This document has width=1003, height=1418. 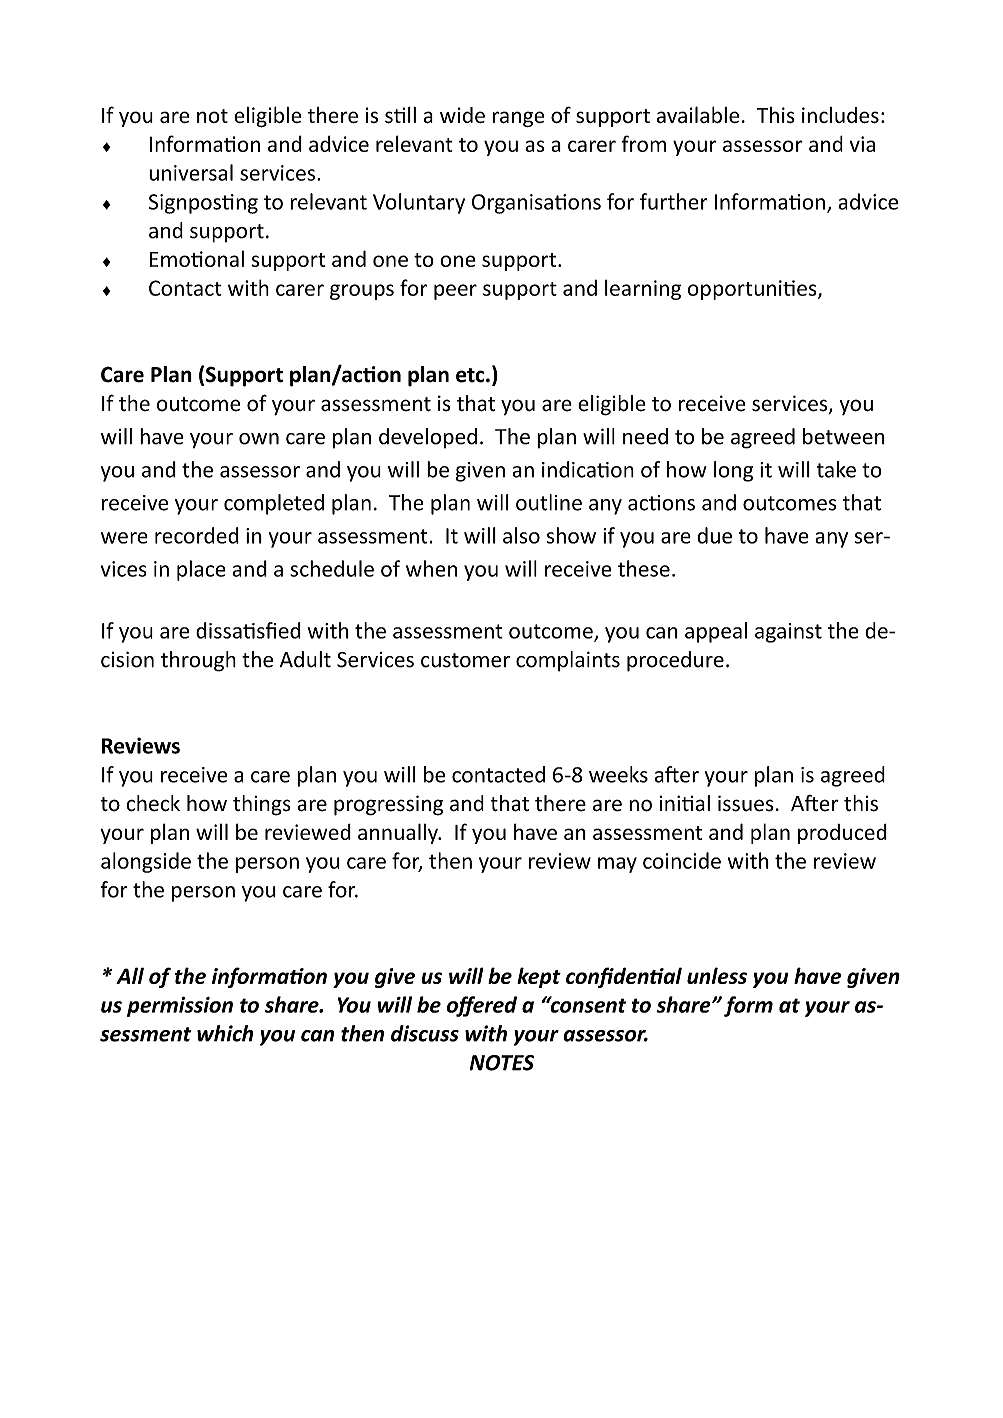 What do you see at coordinates (191, 172) in the document?
I see `universal` at bounding box center [191, 172].
